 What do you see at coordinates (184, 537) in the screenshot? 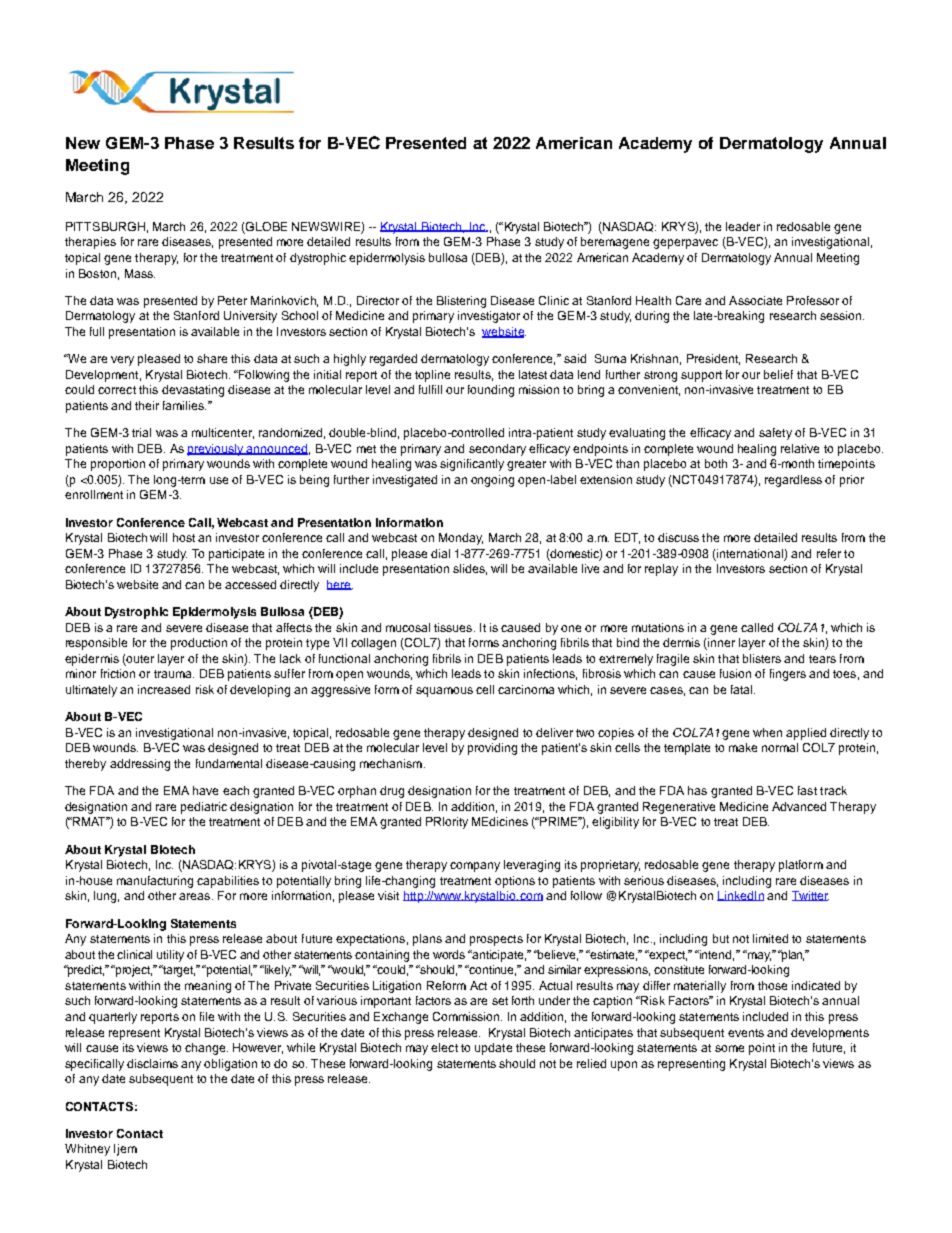
I see `host` at bounding box center [184, 537].
